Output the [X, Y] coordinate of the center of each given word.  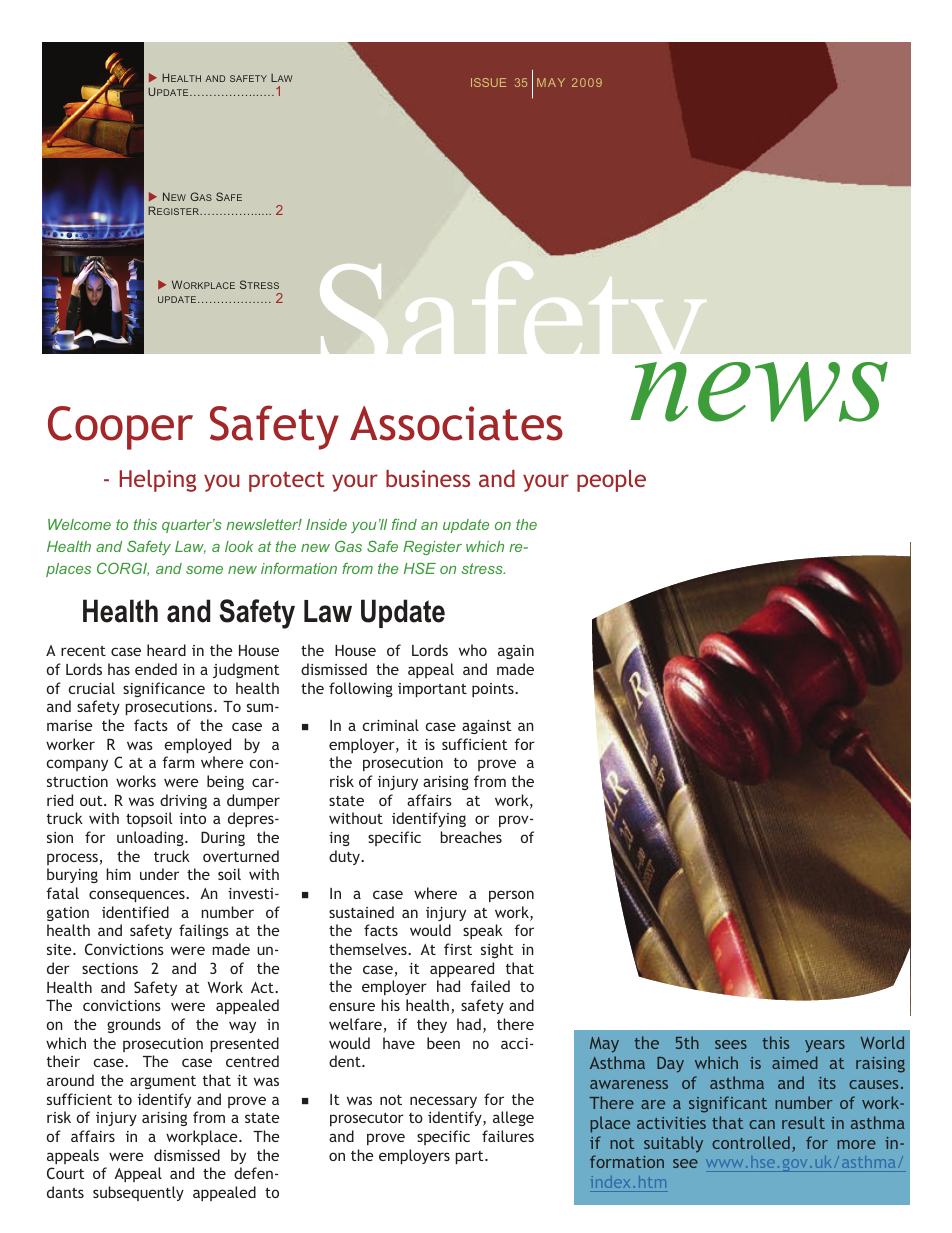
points [494, 690]
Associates [456, 423]
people [611, 481]
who [473, 650]
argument [163, 1082]
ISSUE [488, 82]
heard [166, 650]
